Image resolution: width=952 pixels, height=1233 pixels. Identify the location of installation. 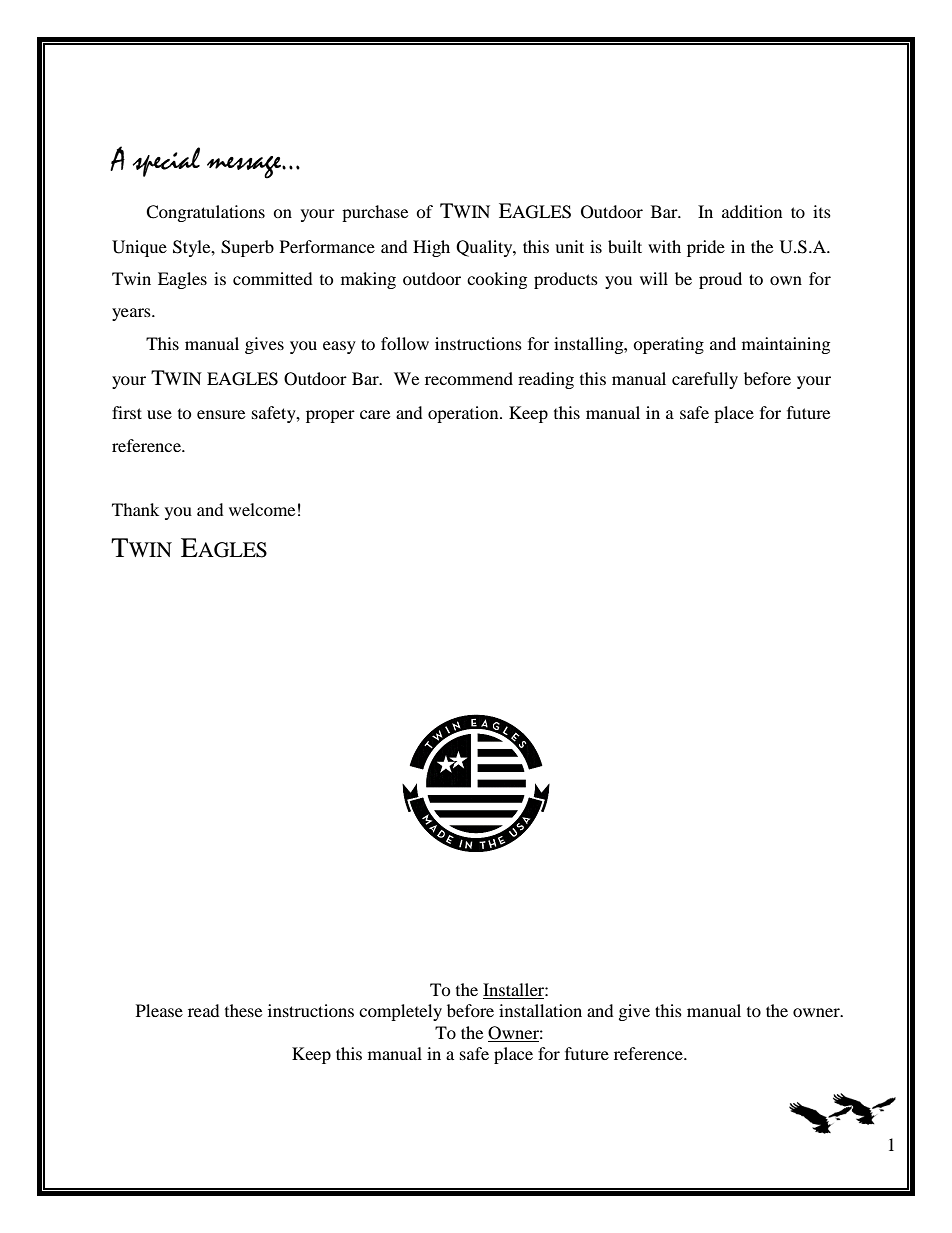
(540, 1010).
